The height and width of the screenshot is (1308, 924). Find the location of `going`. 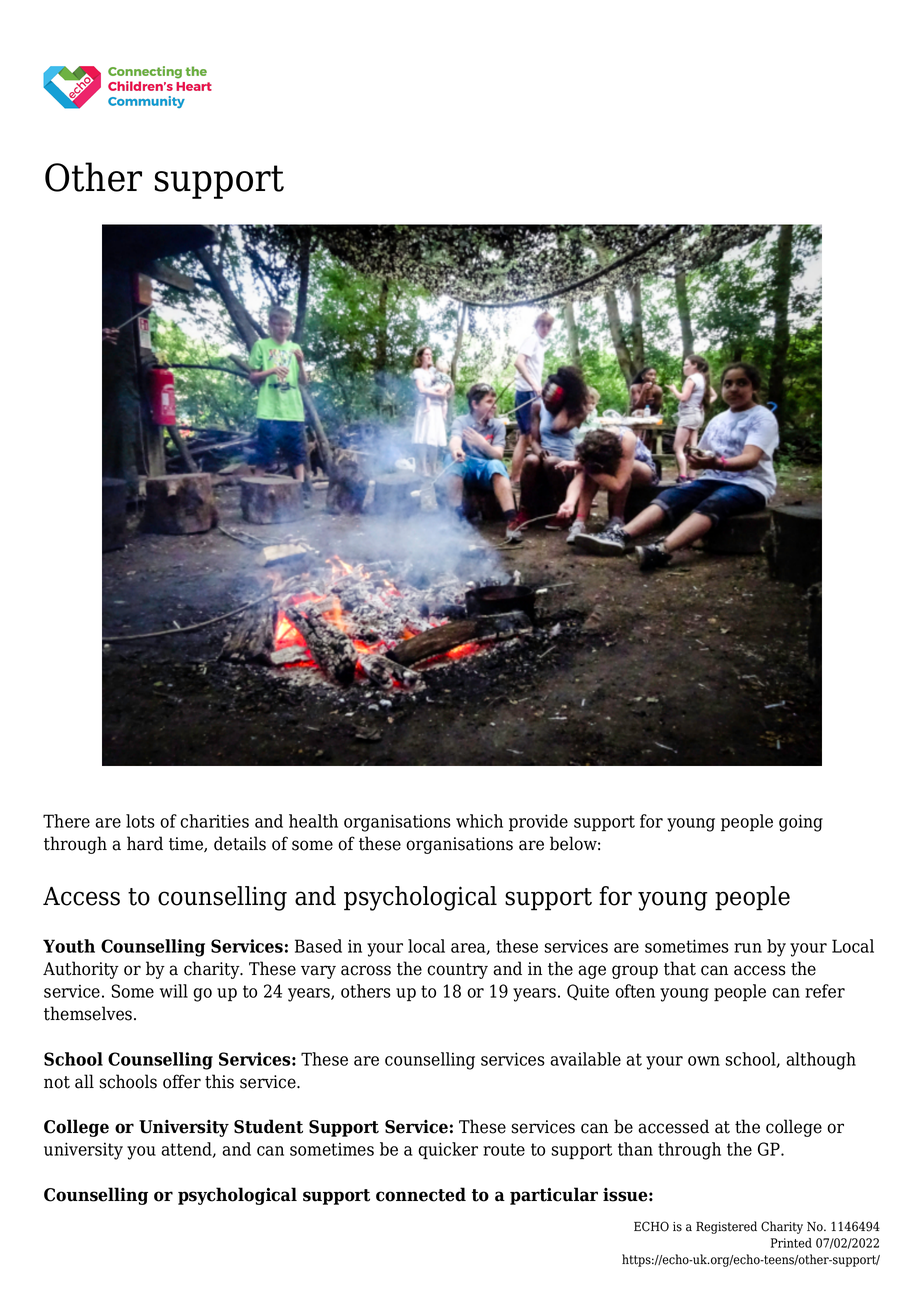

going is located at coordinates (801, 823).
